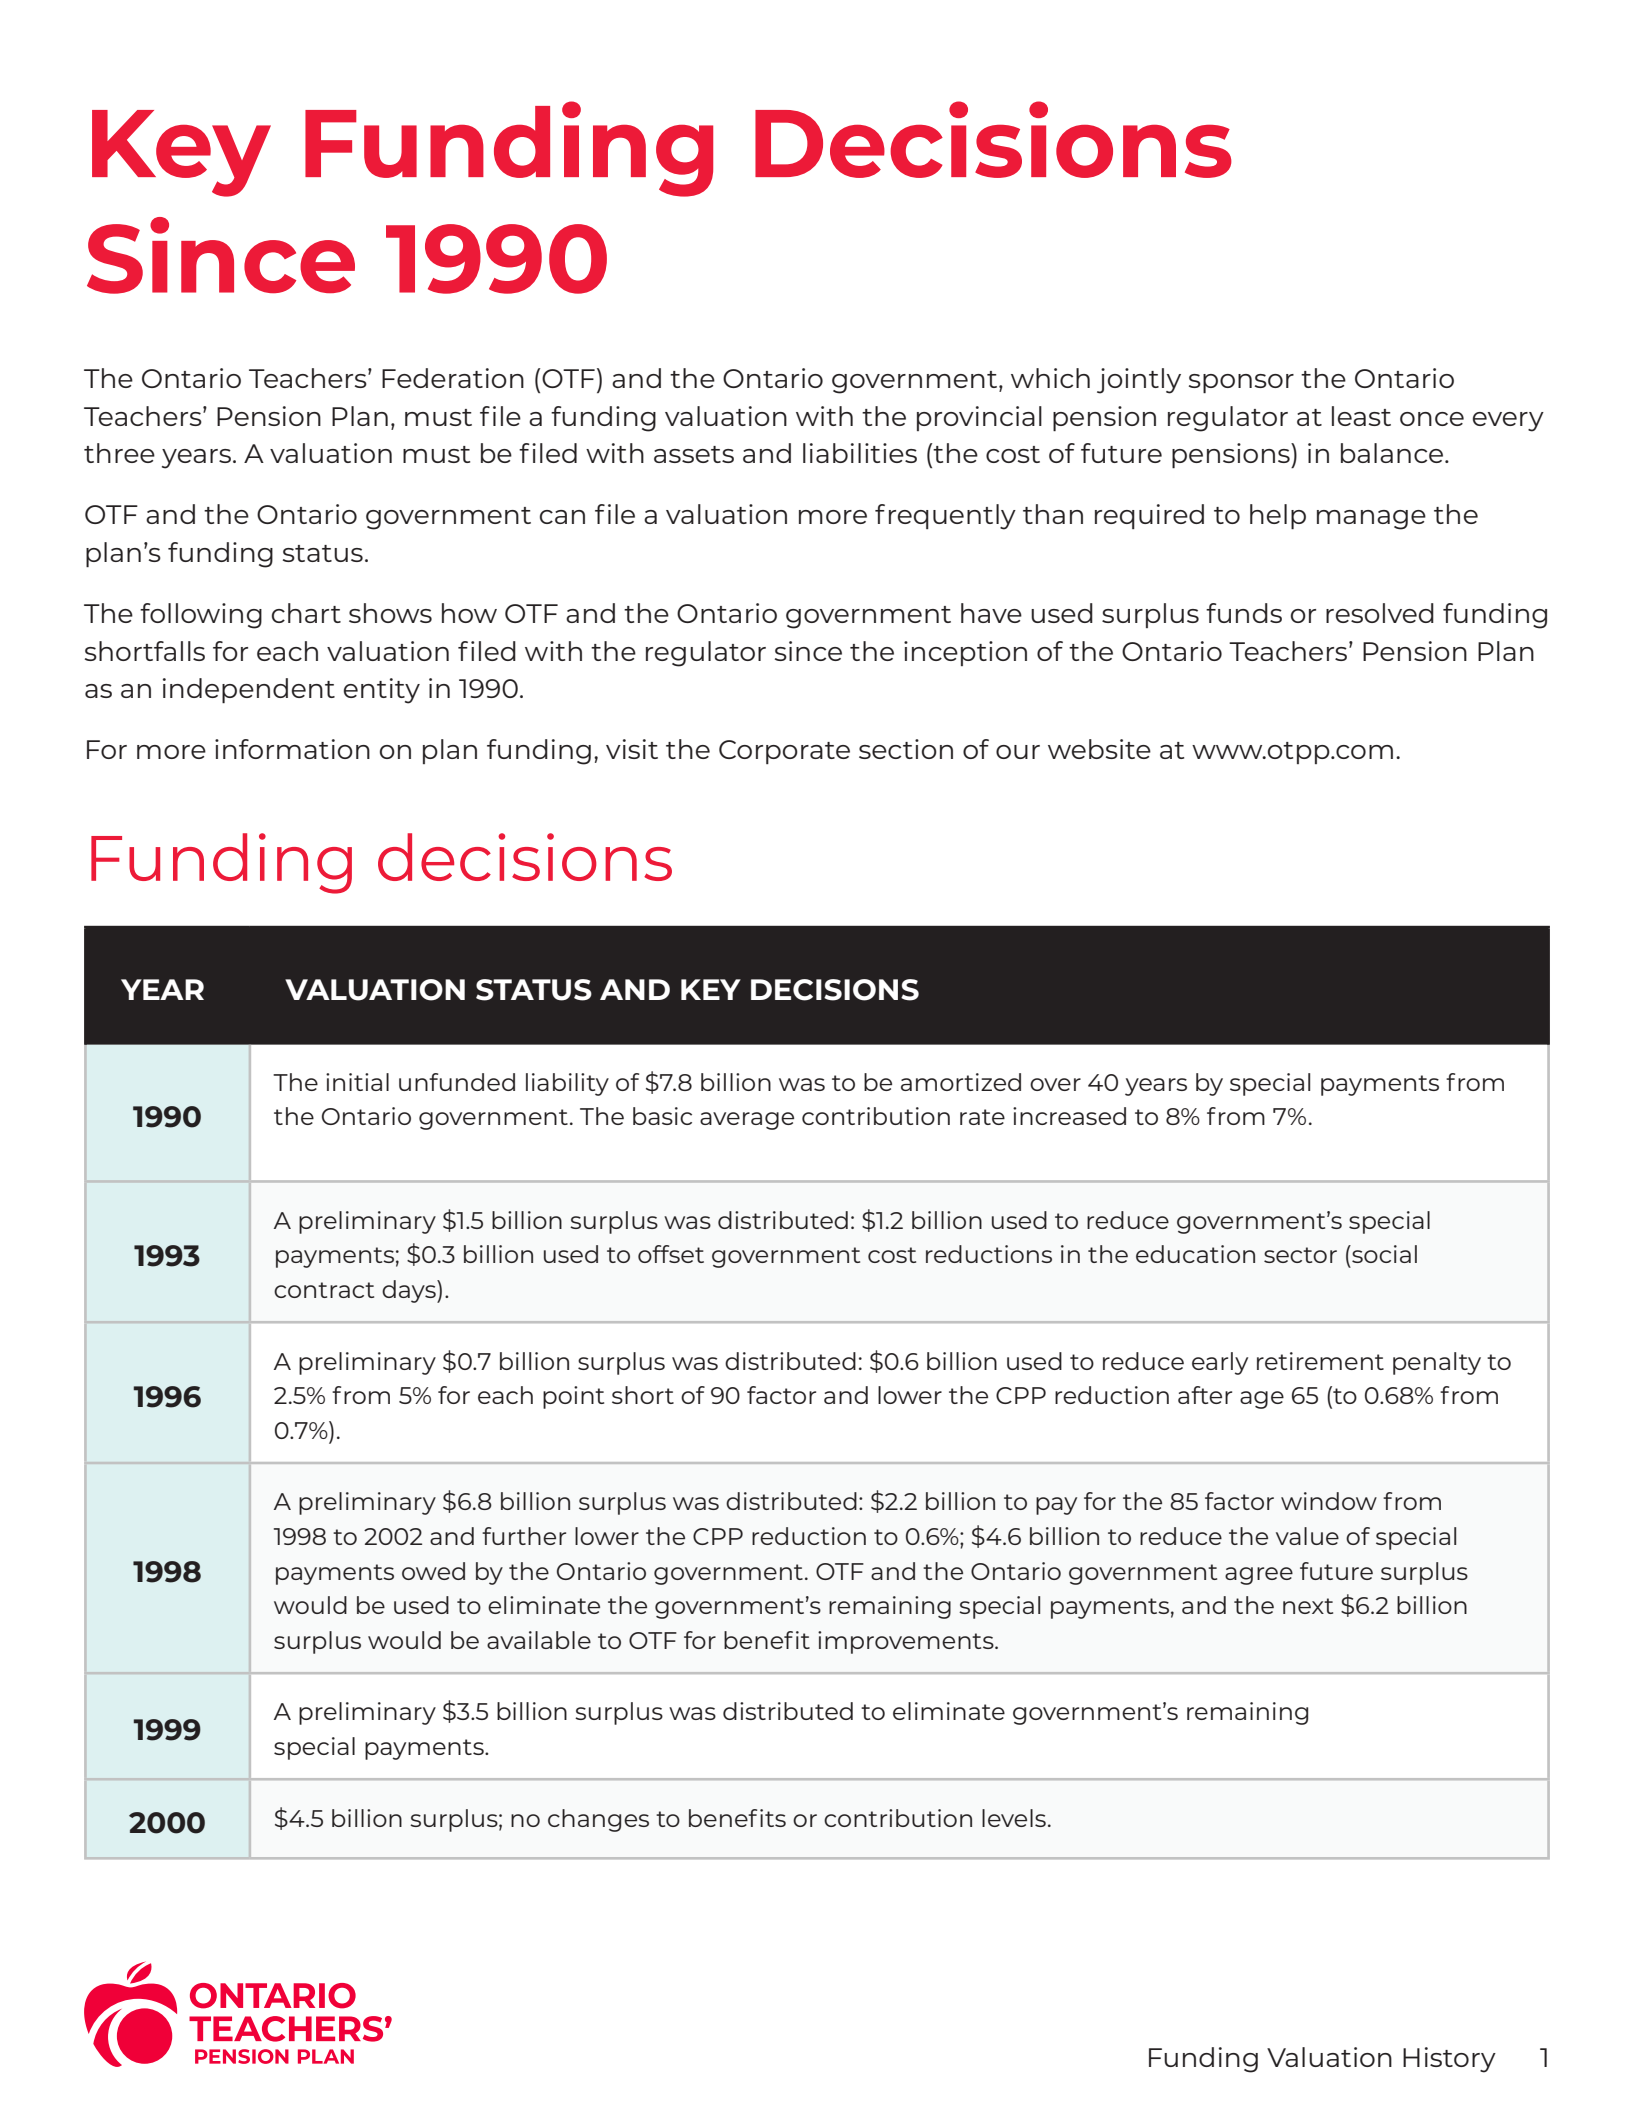 The image size is (1634, 2115). I want to click on contract, so click(324, 1290).
